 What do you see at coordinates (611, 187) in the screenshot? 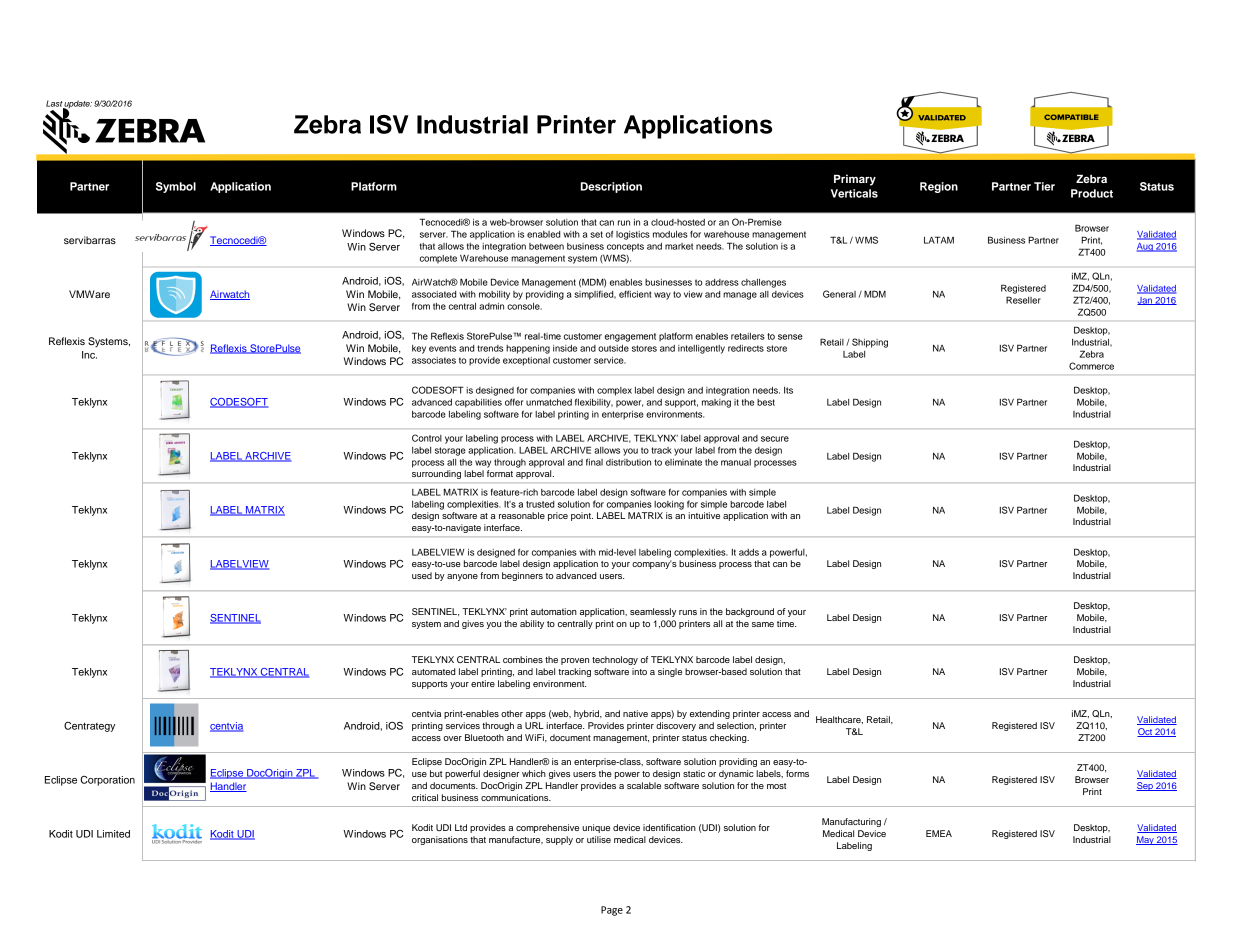
I see `Description` at bounding box center [611, 187].
